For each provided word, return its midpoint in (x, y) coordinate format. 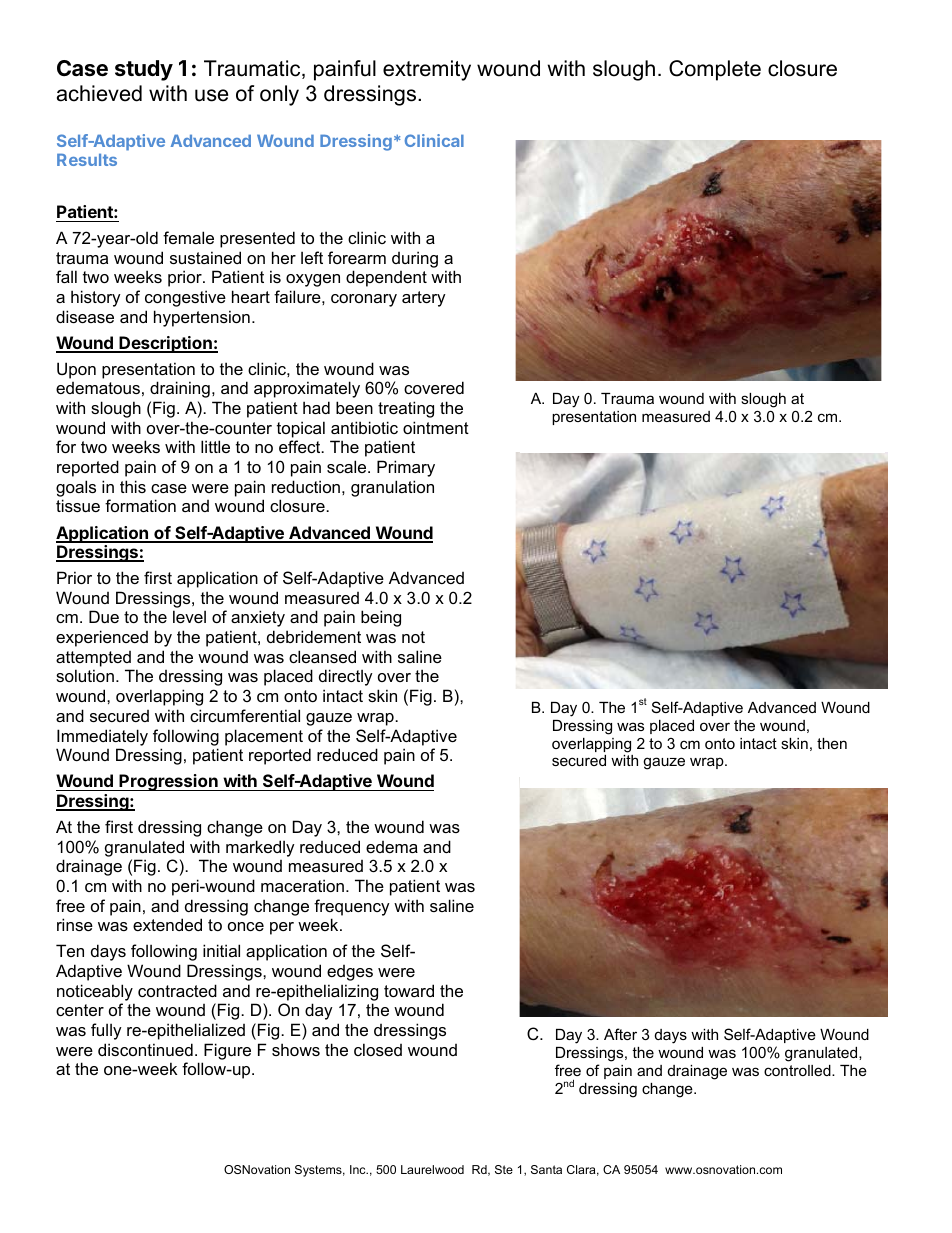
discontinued (145, 1049)
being (381, 618)
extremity (427, 70)
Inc (359, 1169)
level (189, 616)
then (832, 743)
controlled (798, 1070)
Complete (715, 70)
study (144, 70)
